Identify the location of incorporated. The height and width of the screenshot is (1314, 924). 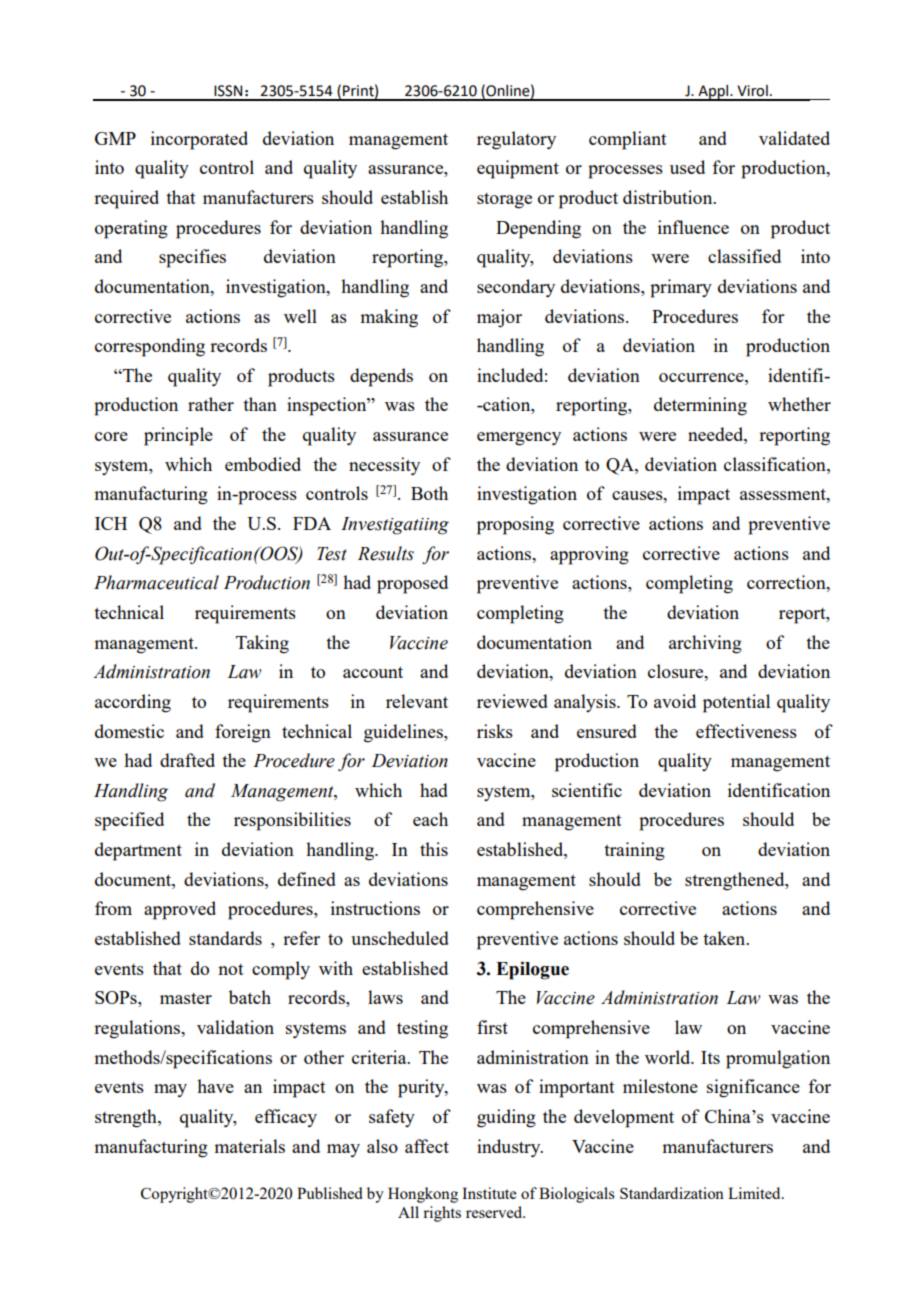
(199, 140).
